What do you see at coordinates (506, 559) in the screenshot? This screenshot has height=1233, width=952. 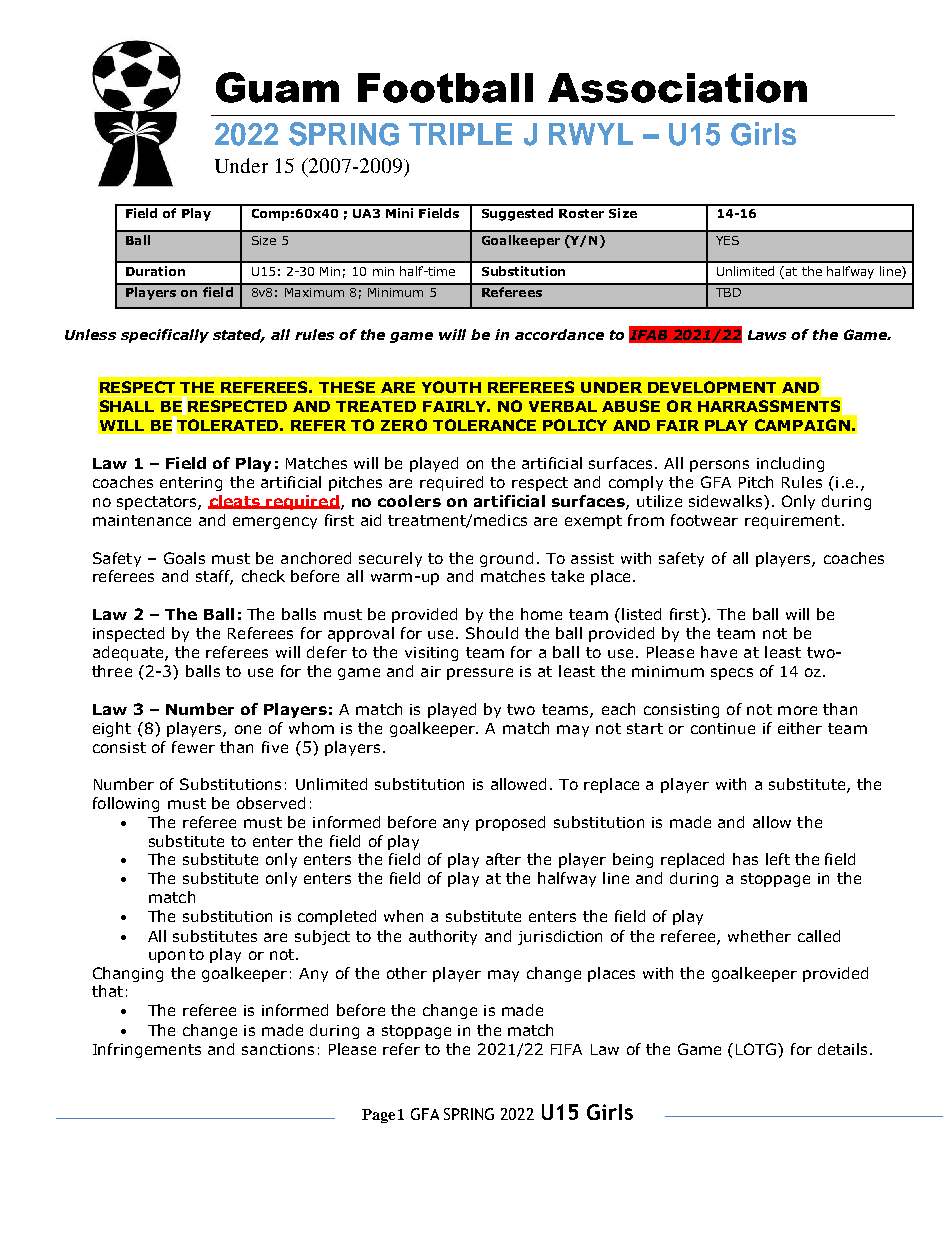 I see `ground` at bounding box center [506, 559].
